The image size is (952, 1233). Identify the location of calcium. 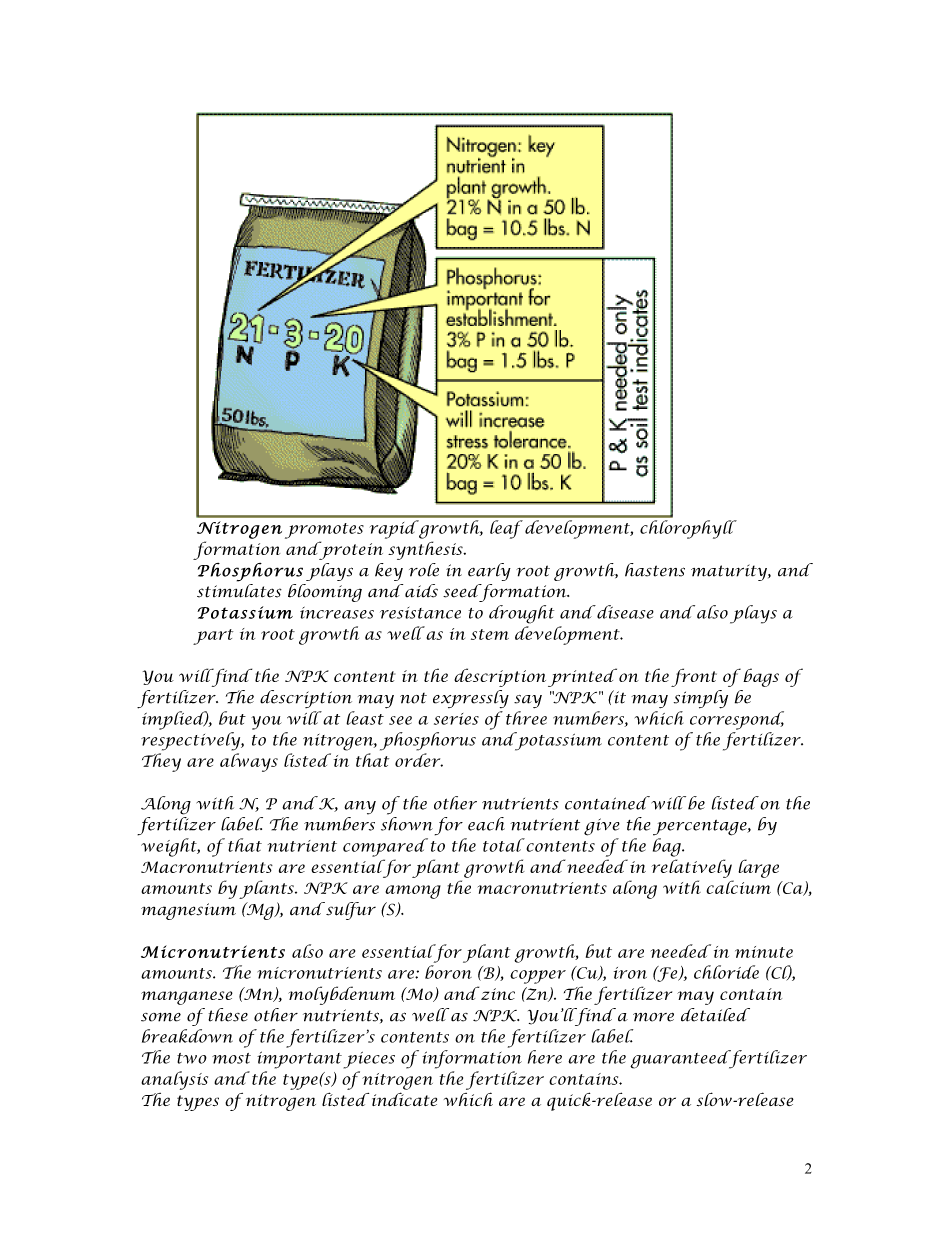
(738, 887).
